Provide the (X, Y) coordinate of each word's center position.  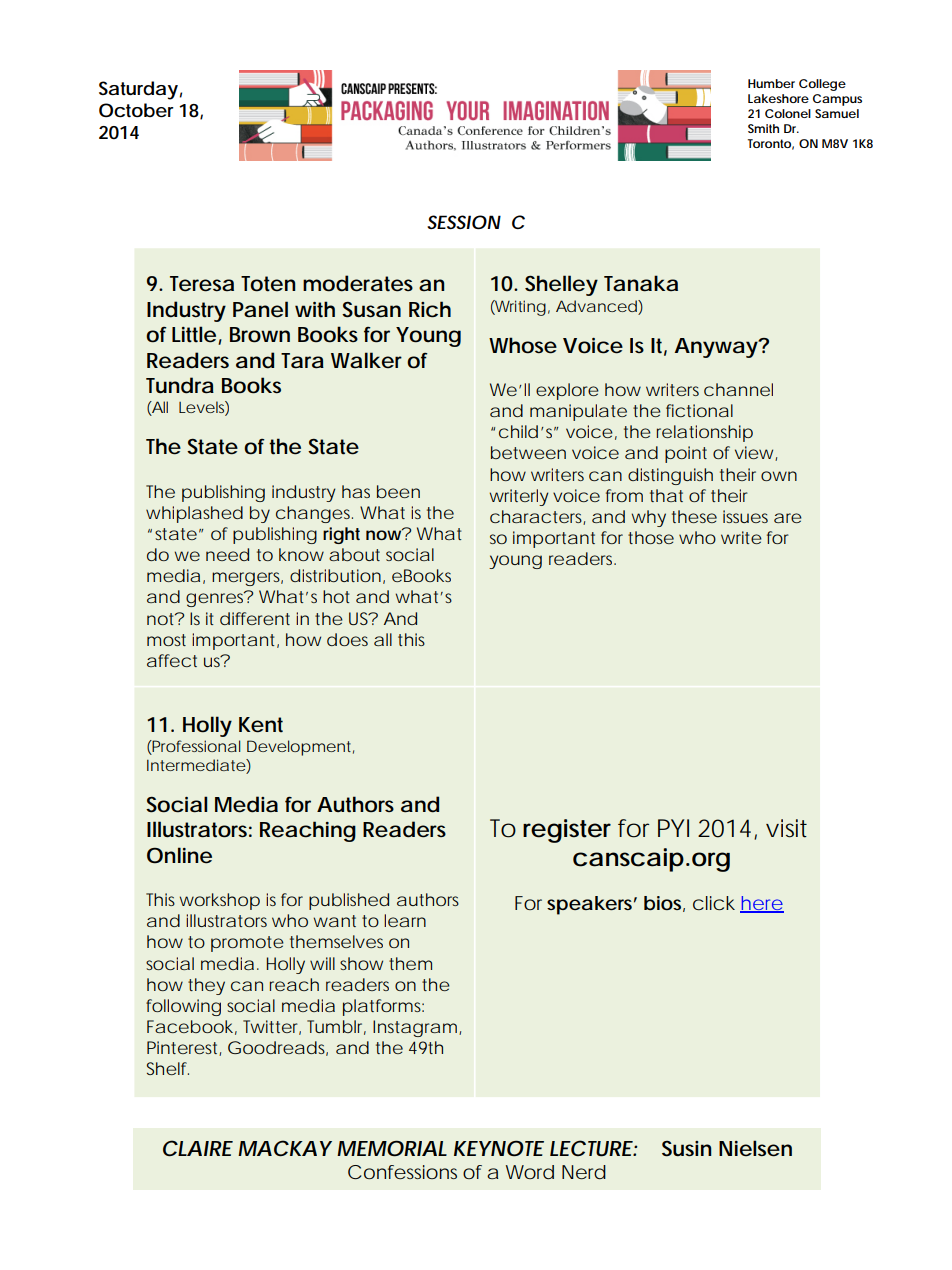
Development (299, 748)
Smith (763, 128)
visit (786, 828)
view (754, 452)
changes (314, 514)
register (567, 831)
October (136, 110)
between (528, 452)
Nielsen (755, 1148)
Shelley (561, 285)
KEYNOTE (498, 1148)
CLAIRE (197, 1148)
